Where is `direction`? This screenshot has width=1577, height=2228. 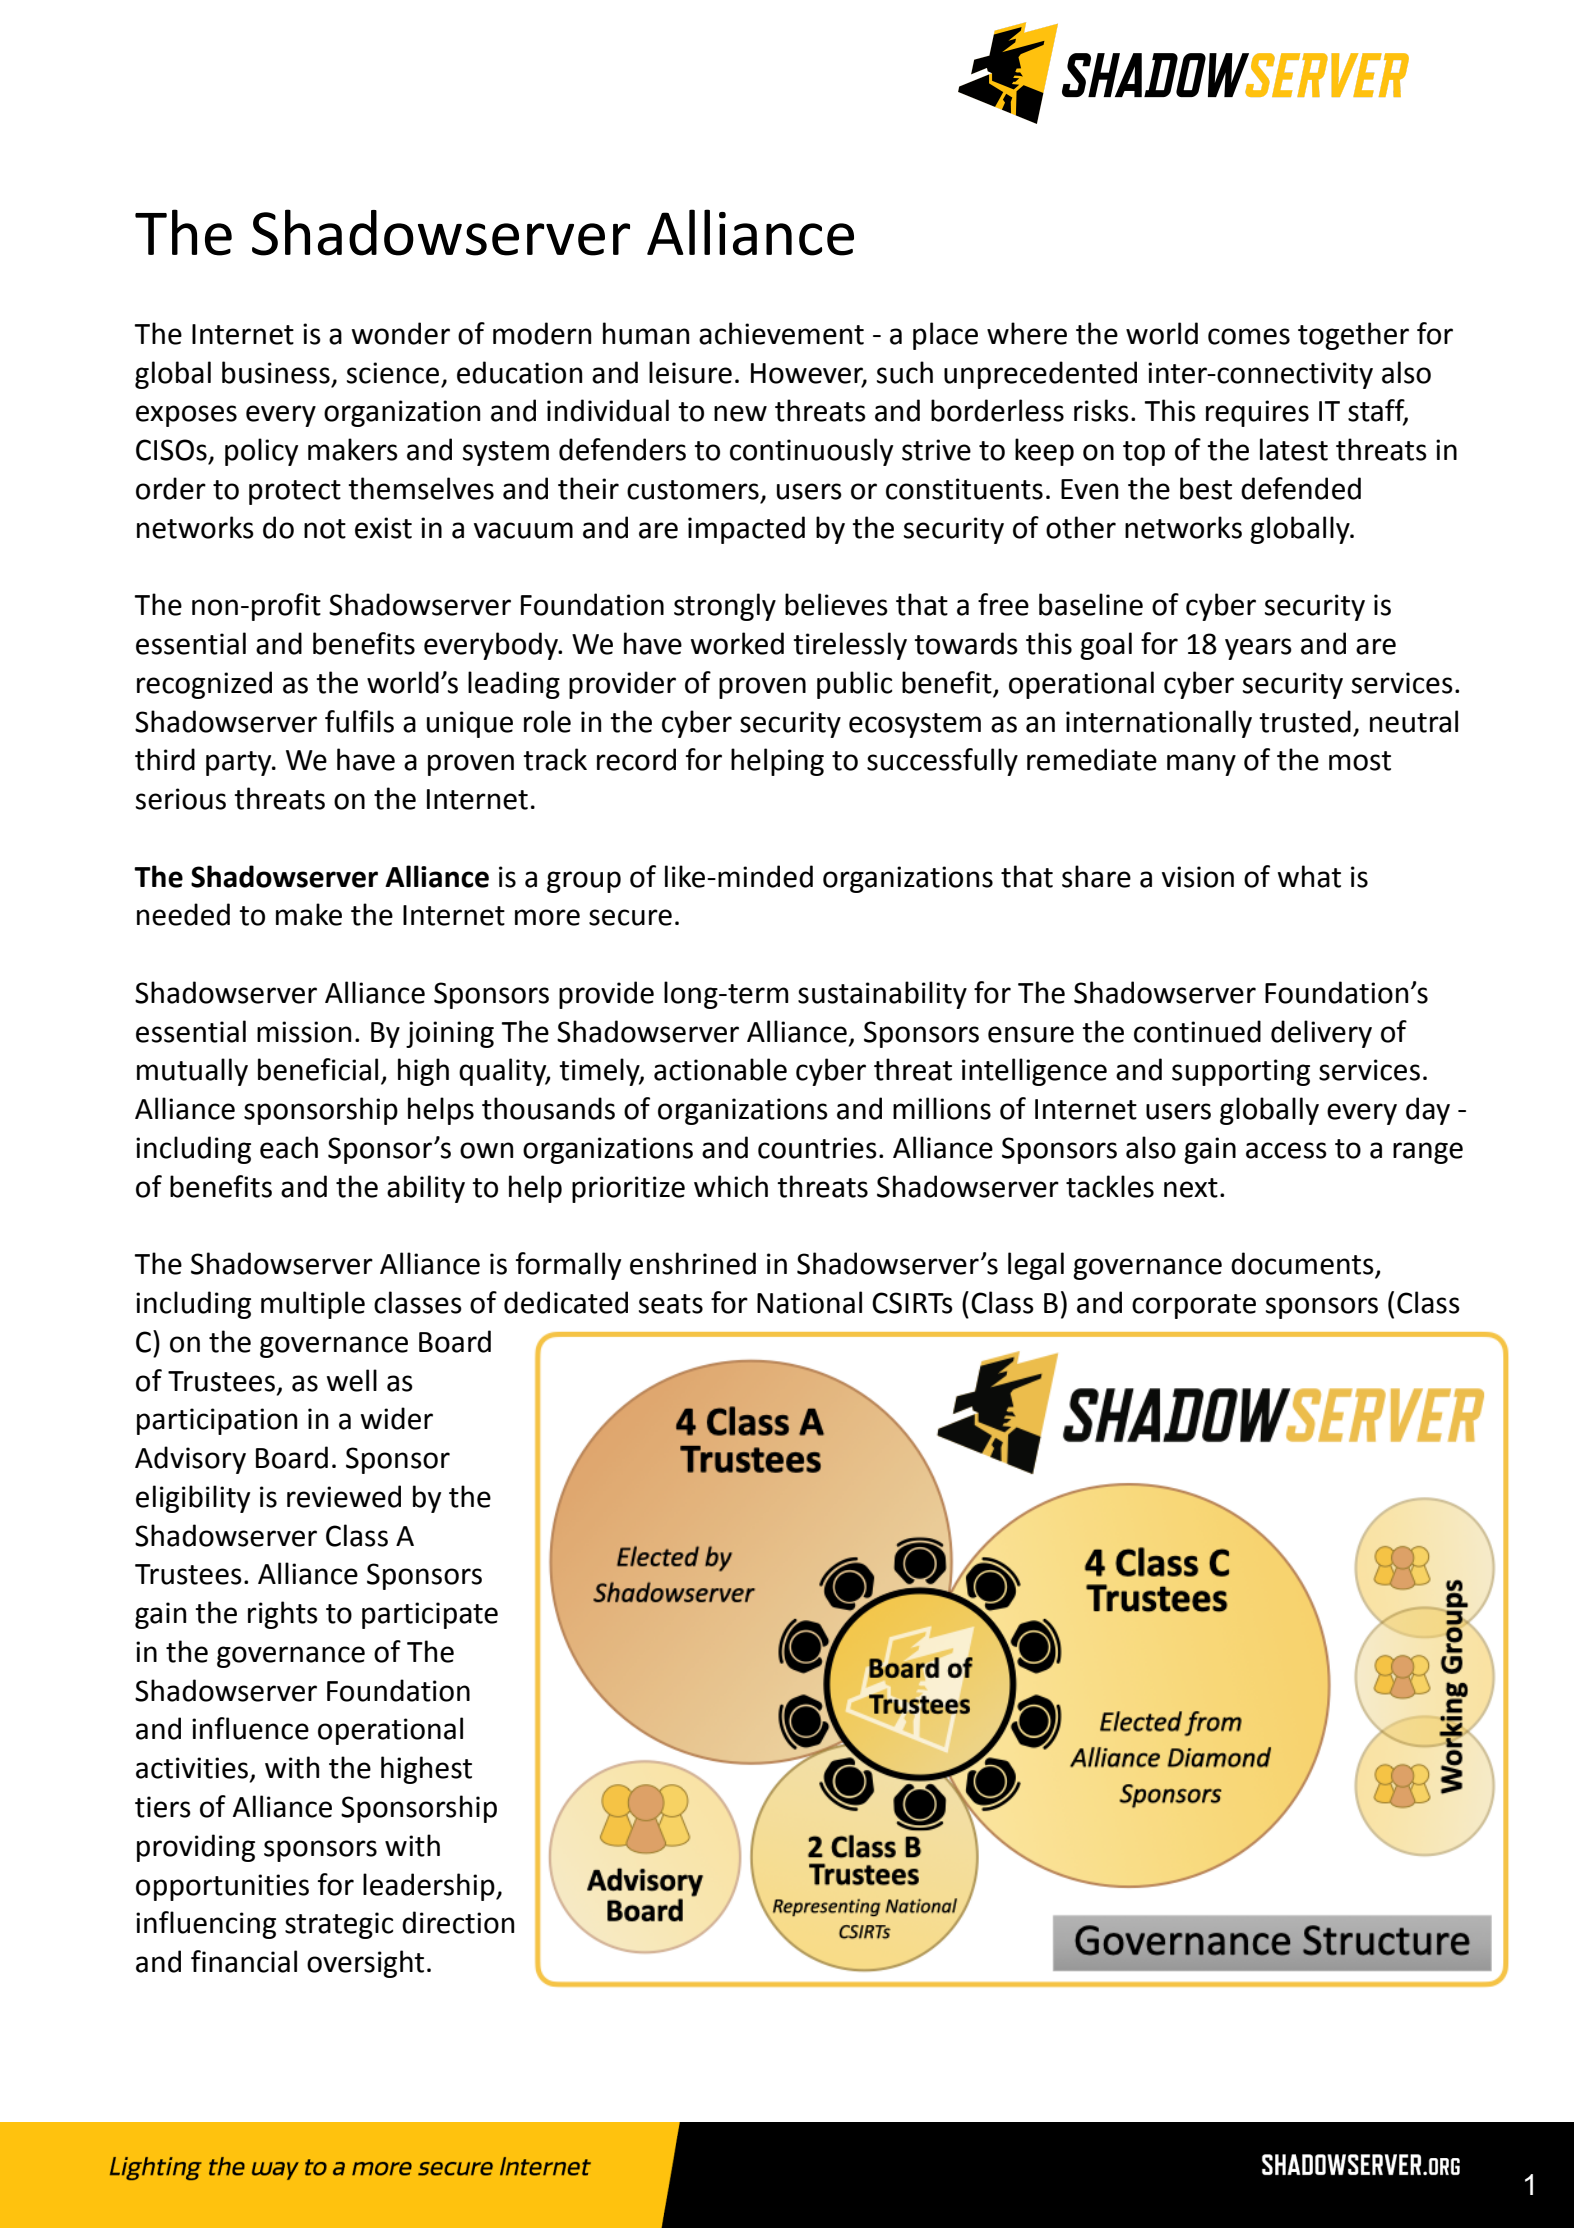
direction is located at coordinates (458, 1922).
